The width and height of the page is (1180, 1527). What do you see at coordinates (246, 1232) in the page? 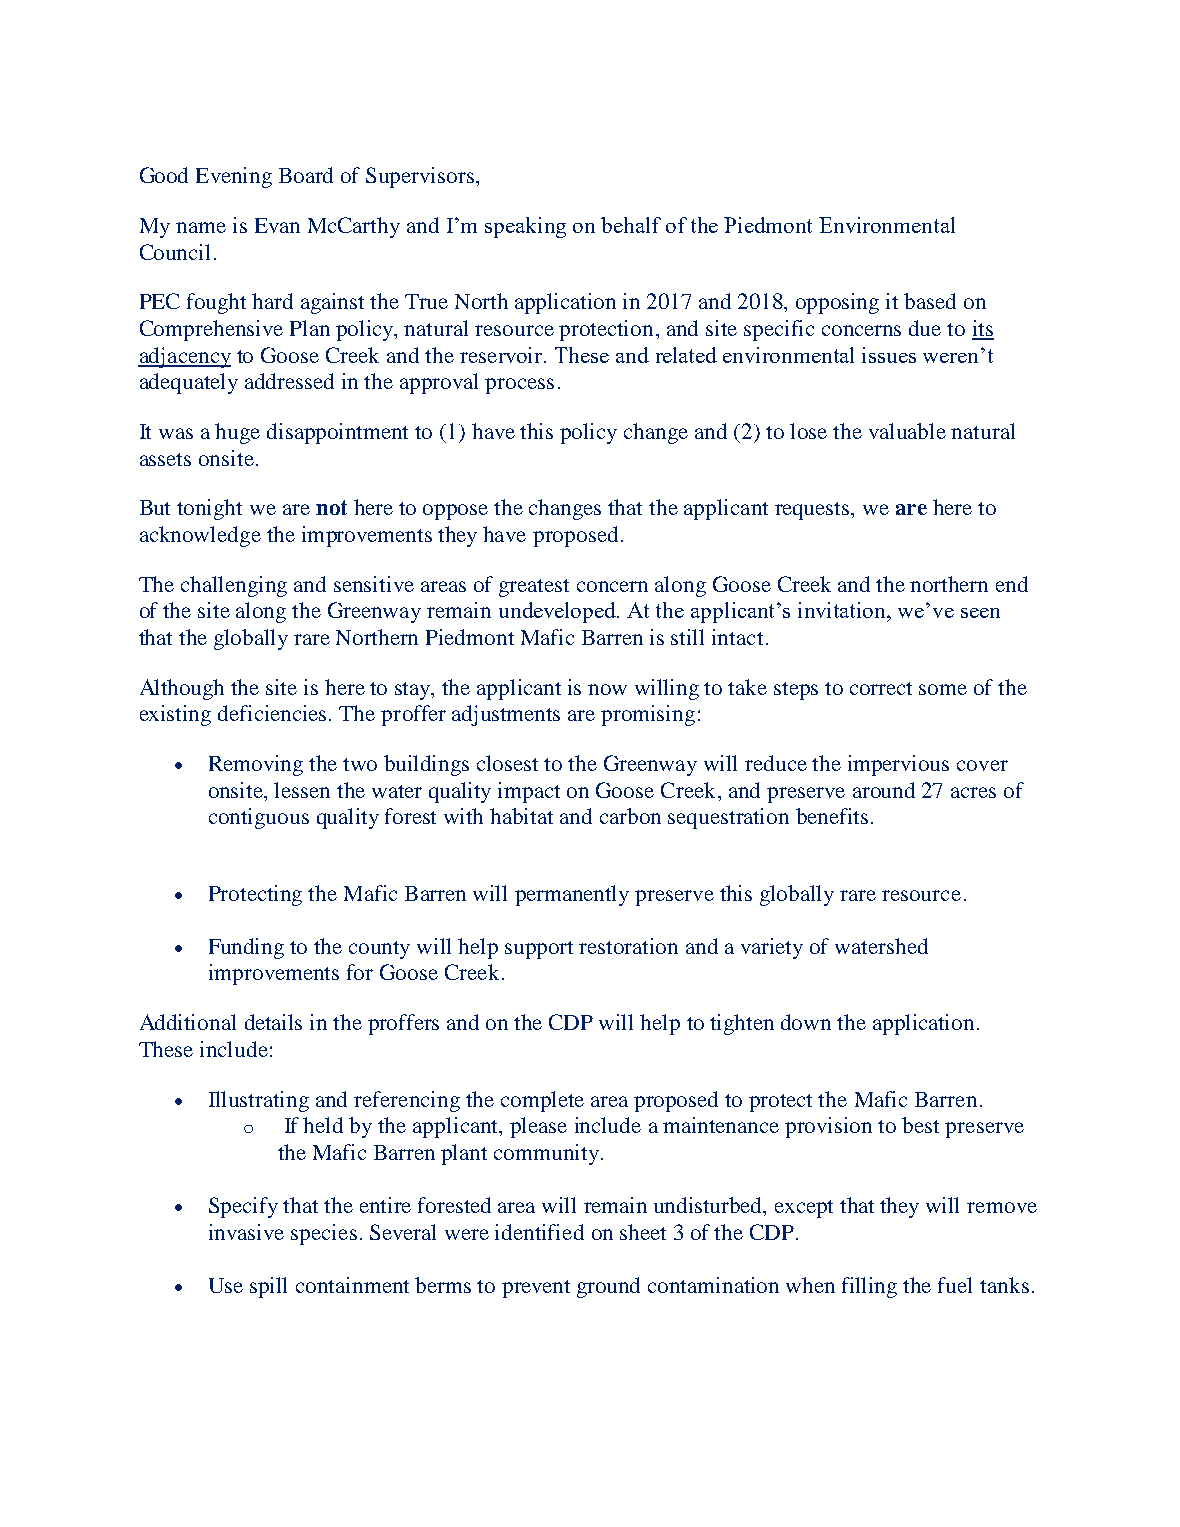
I see `invasive` at bounding box center [246, 1232].
